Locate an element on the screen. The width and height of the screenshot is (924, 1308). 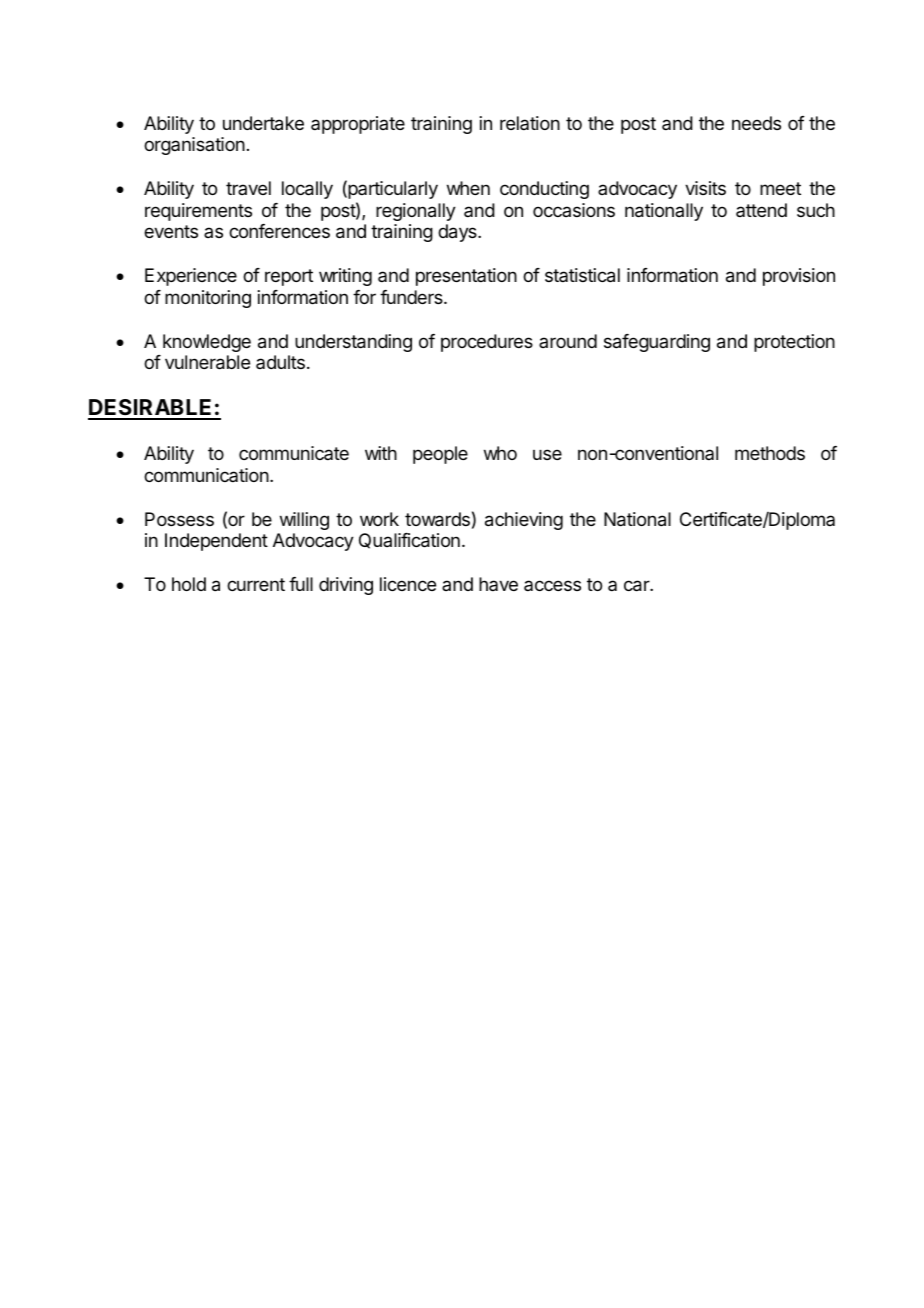
protection is located at coordinates (794, 343).
